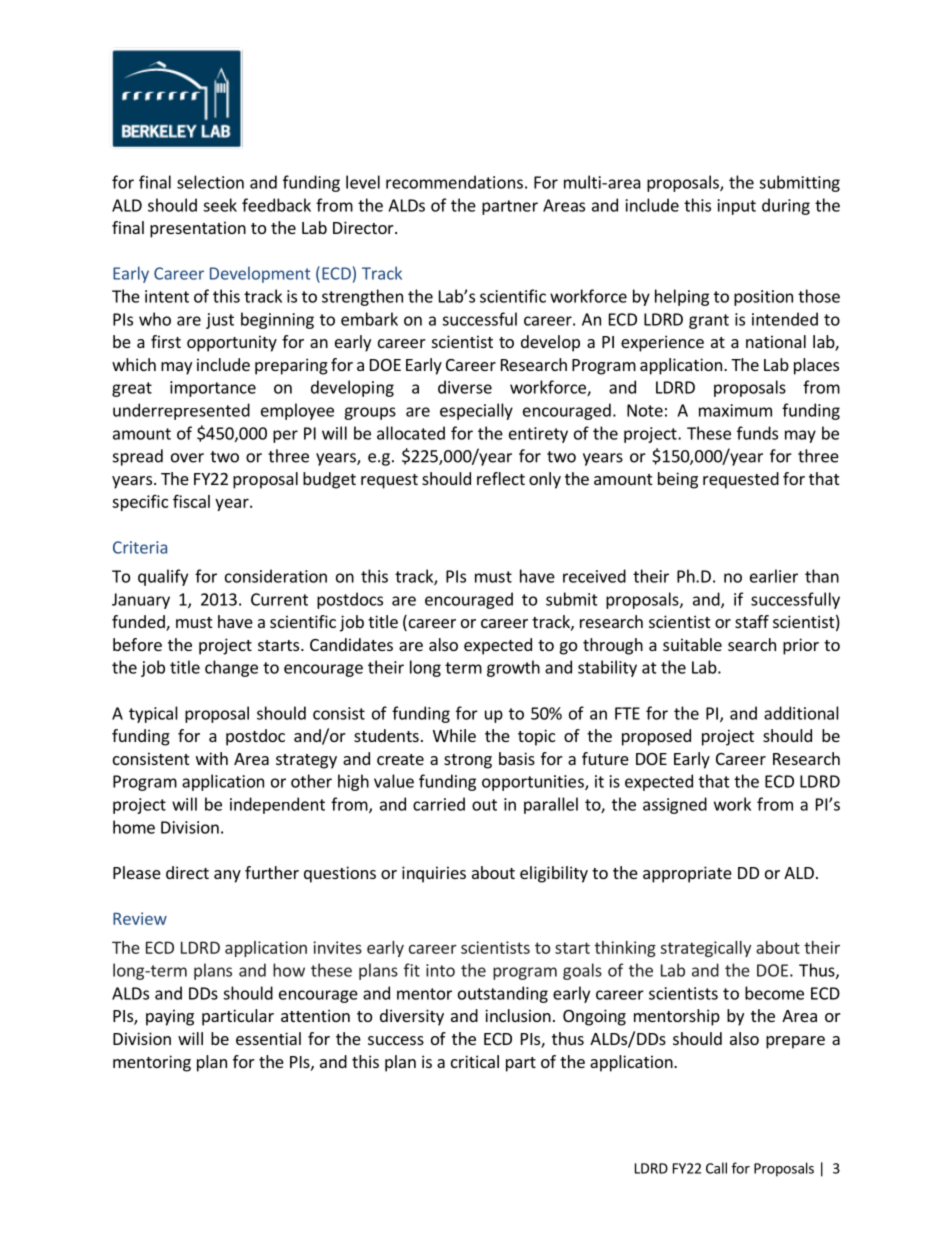  What do you see at coordinates (277, 805) in the page?
I see `independent` at bounding box center [277, 805].
